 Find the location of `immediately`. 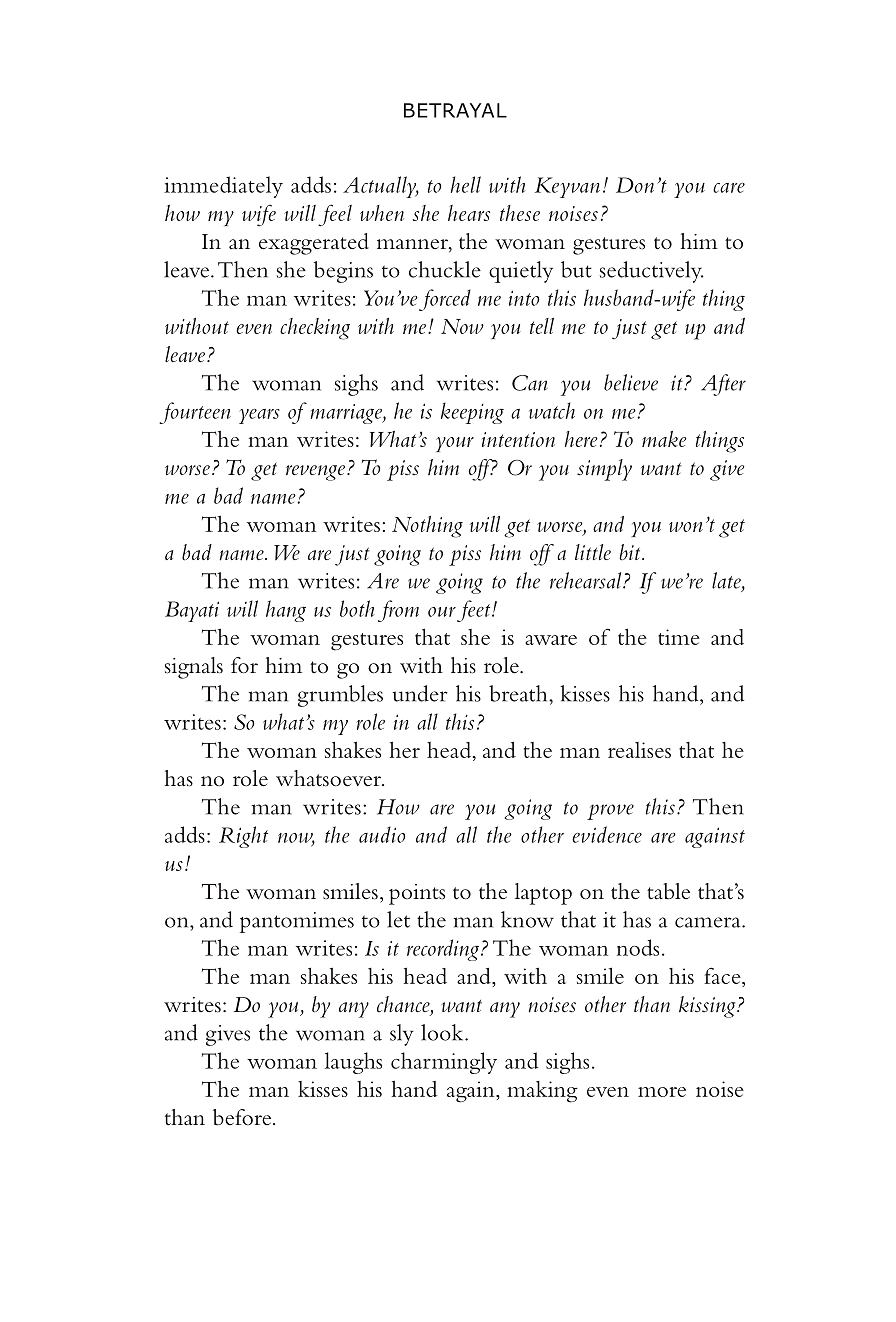

immediately is located at coordinates (223, 187).
